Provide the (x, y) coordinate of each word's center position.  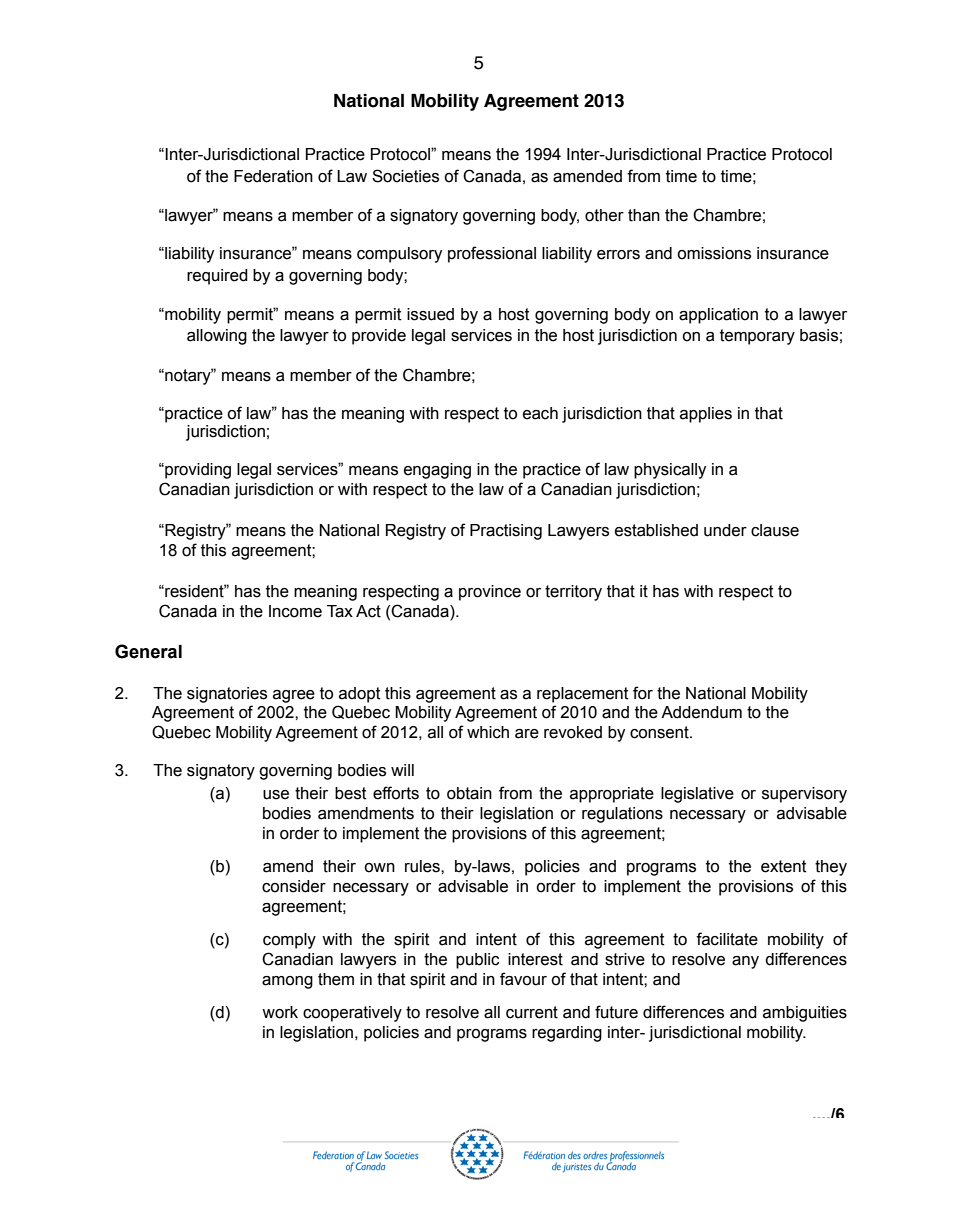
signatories (227, 695)
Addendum (701, 712)
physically (670, 471)
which (488, 732)
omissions (714, 253)
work (280, 1012)
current (532, 1012)
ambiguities (805, 1014)
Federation (273, 176)
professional (492, 254)
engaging (437, 471)
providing (197, 471)
